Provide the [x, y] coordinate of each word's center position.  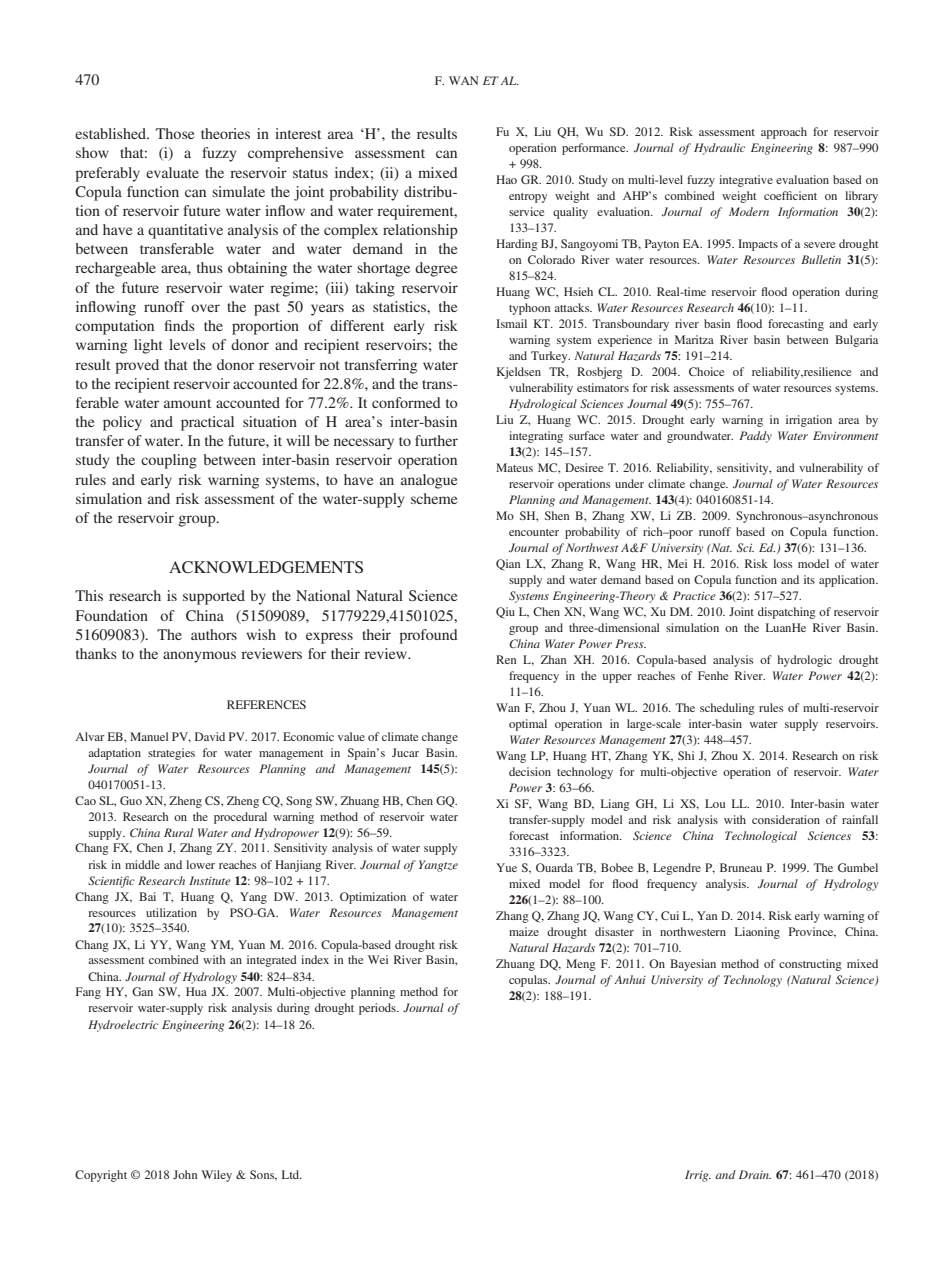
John [185, 1174]
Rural [178, 832]
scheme [434, 498]
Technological [761, 837]
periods [378, 1009]
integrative [746, 181]
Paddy [755, 437]
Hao [506, 179]
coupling [169, 461]
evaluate [172, 172]
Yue [506, 867]
